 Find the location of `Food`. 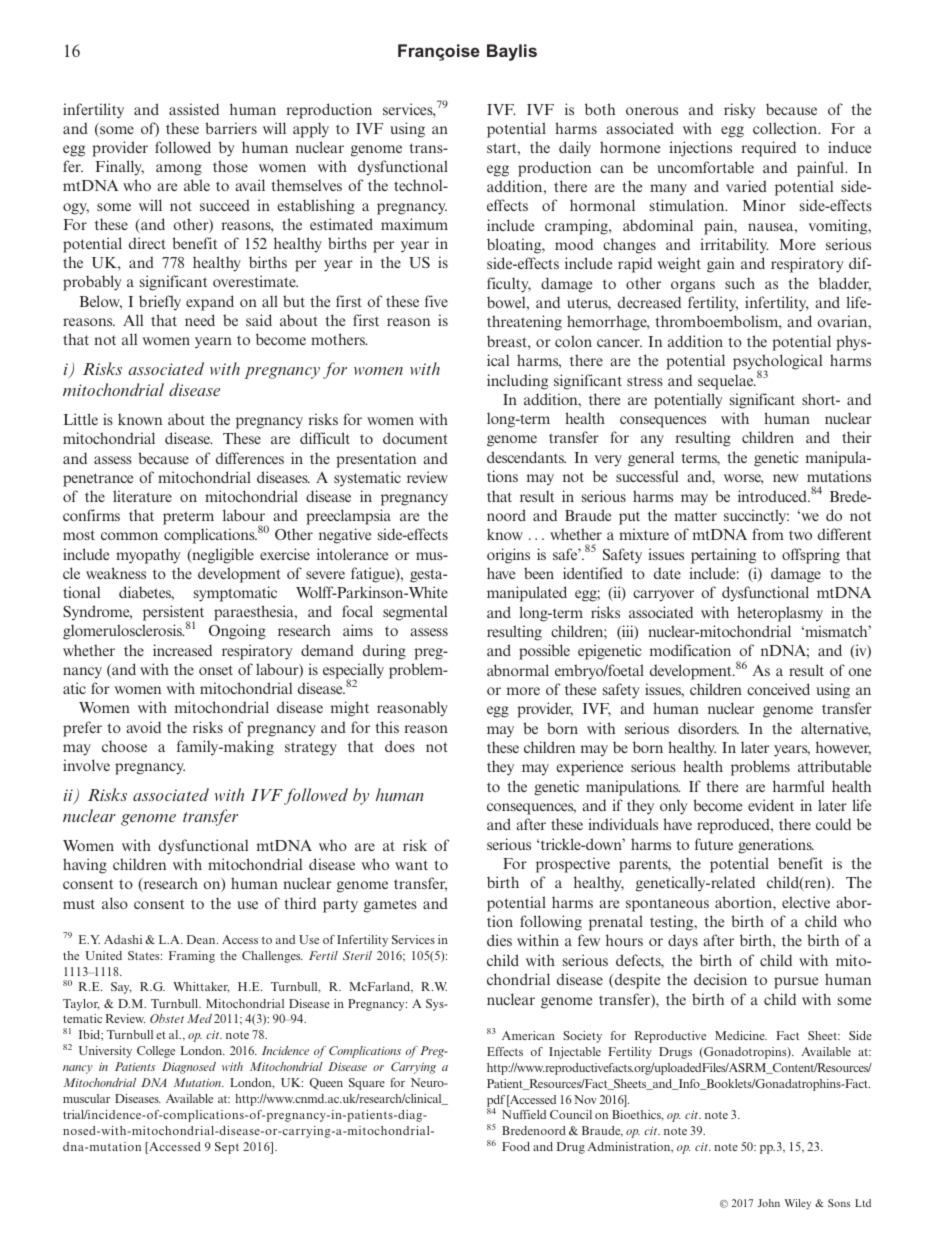

Food is located at coordinates (516, 1146).
